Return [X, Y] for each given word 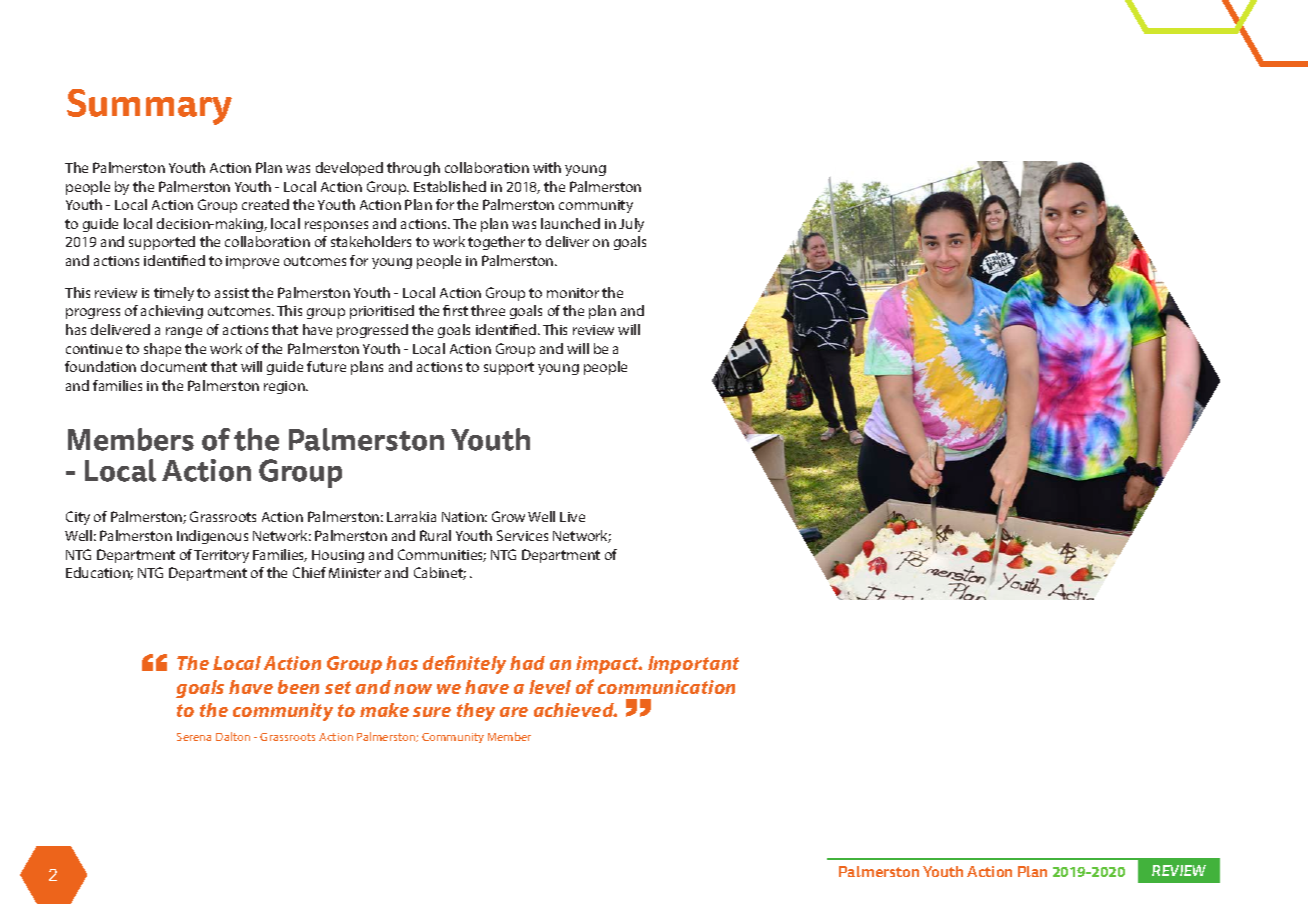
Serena [194, 737]
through [413, 169]
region [285, 387]
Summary [149, 107]
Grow [508, 516]
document [174, 366]
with [547, 167]
